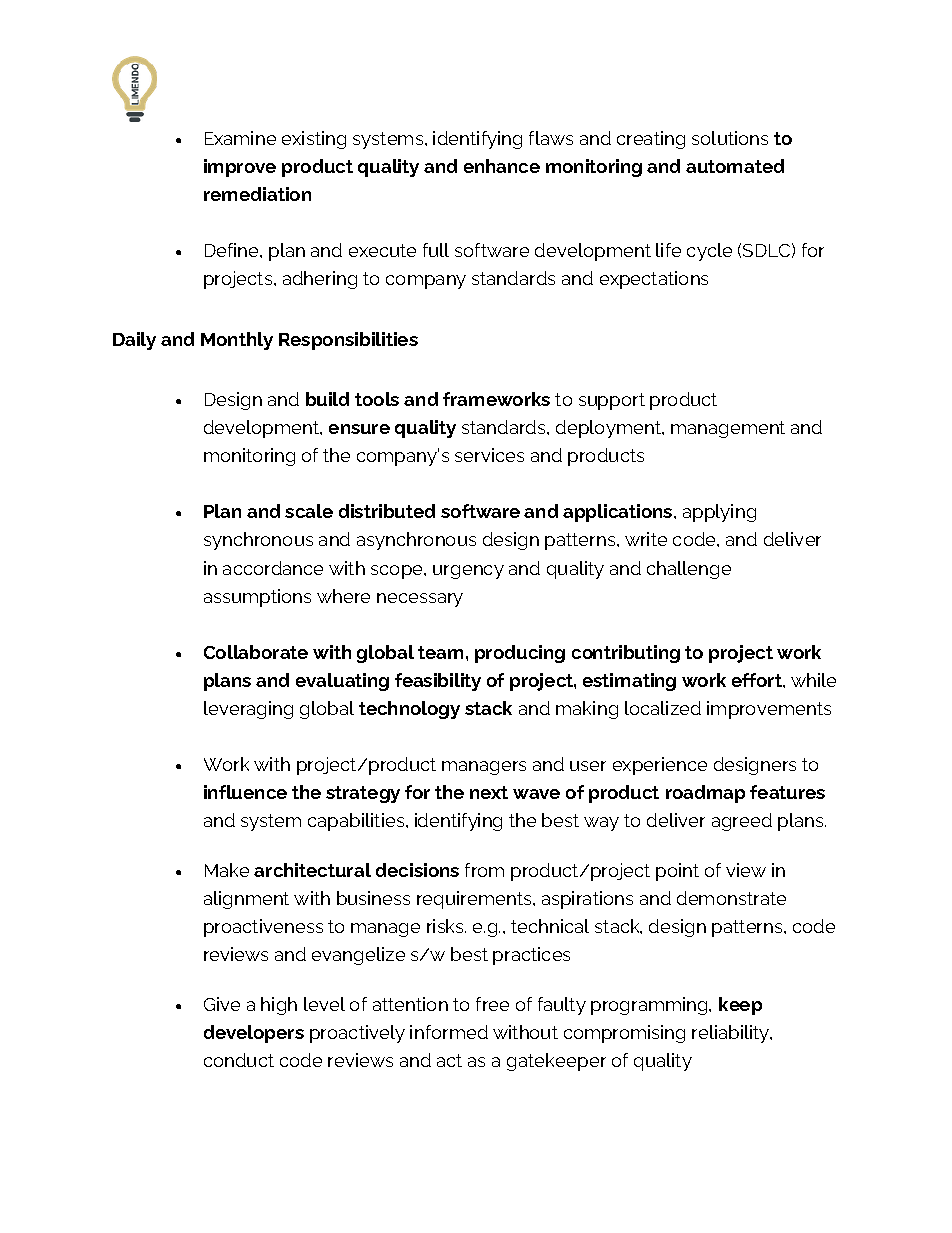  I want to click on tools, so click(377, 399).
